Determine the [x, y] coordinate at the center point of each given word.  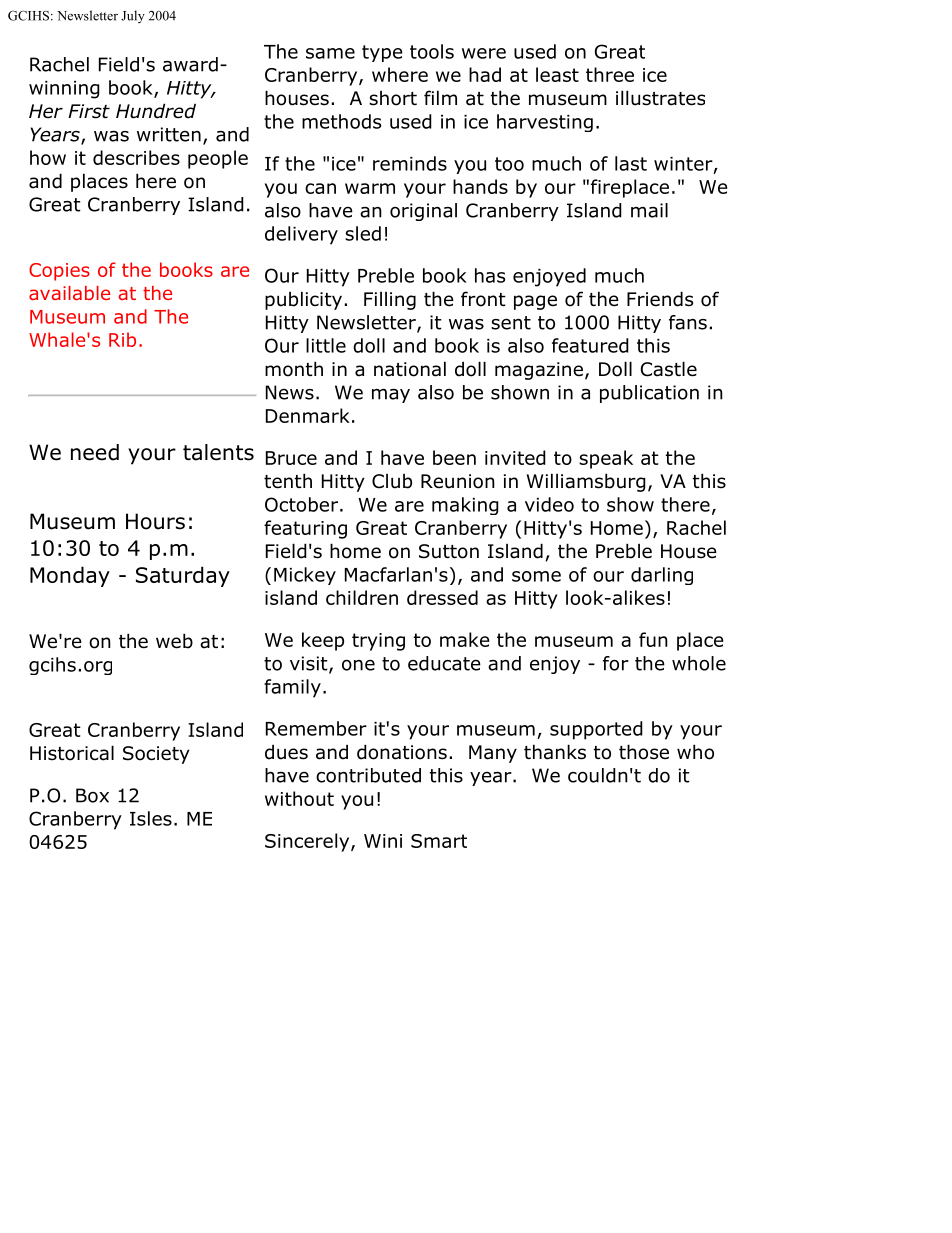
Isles [151, 818]
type [382, 53]
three [610, 74]
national [410, 369]
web [174, 641]
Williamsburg [586, 482]
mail [649, 210]
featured [590, 345]
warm [370, 188]
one [358, 665]
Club [392, 481]
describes [136, 157]
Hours [155, 521]
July [133, 16]
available [69, 293]
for [616, 663]
